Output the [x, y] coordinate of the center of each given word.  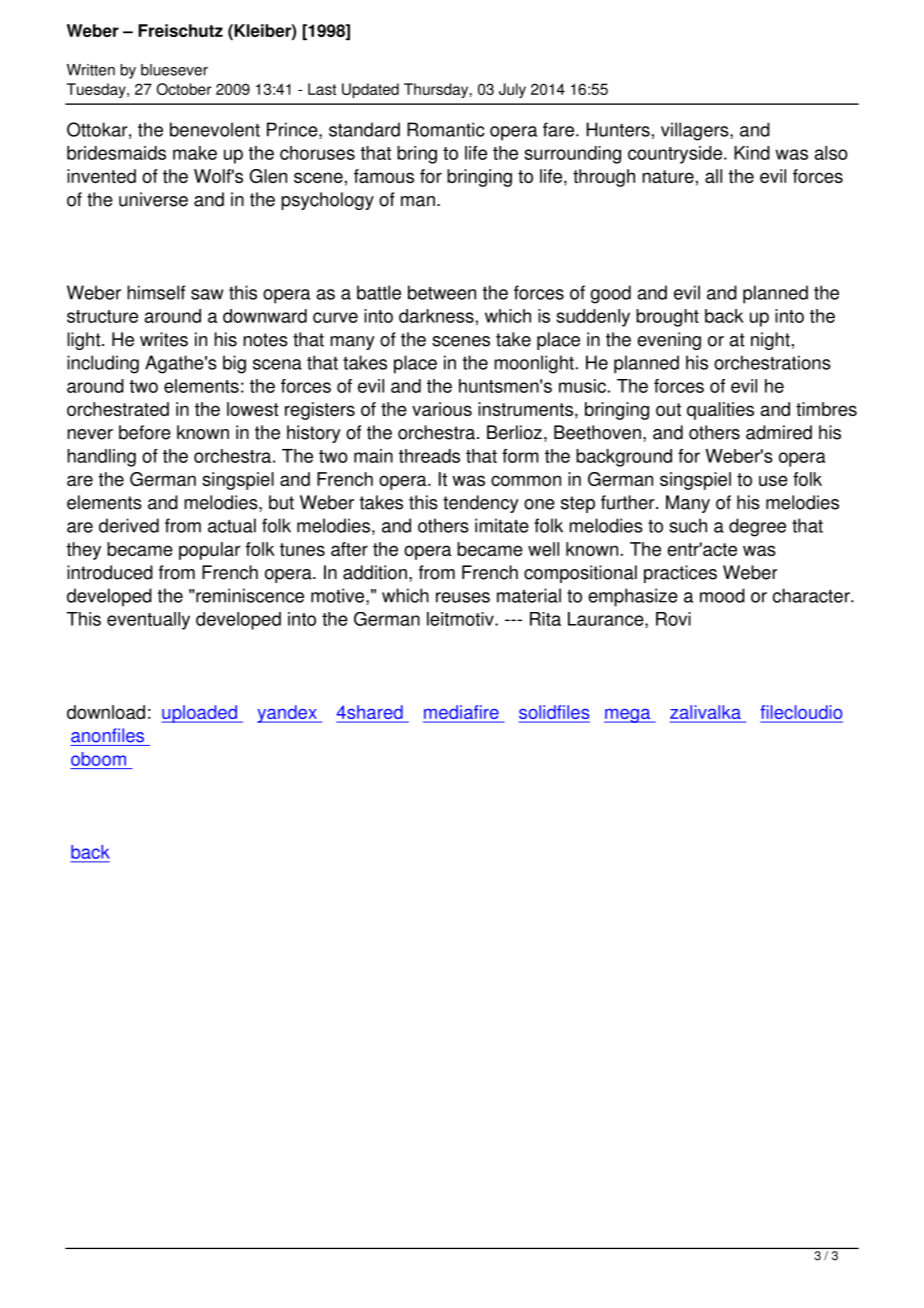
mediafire [462, 713]
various [442, 409]
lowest [253, 409]
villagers [696, 131]
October [184, 89]
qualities [720, 411]
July [512, 90]
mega [628, 716]
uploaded [200, 714]
